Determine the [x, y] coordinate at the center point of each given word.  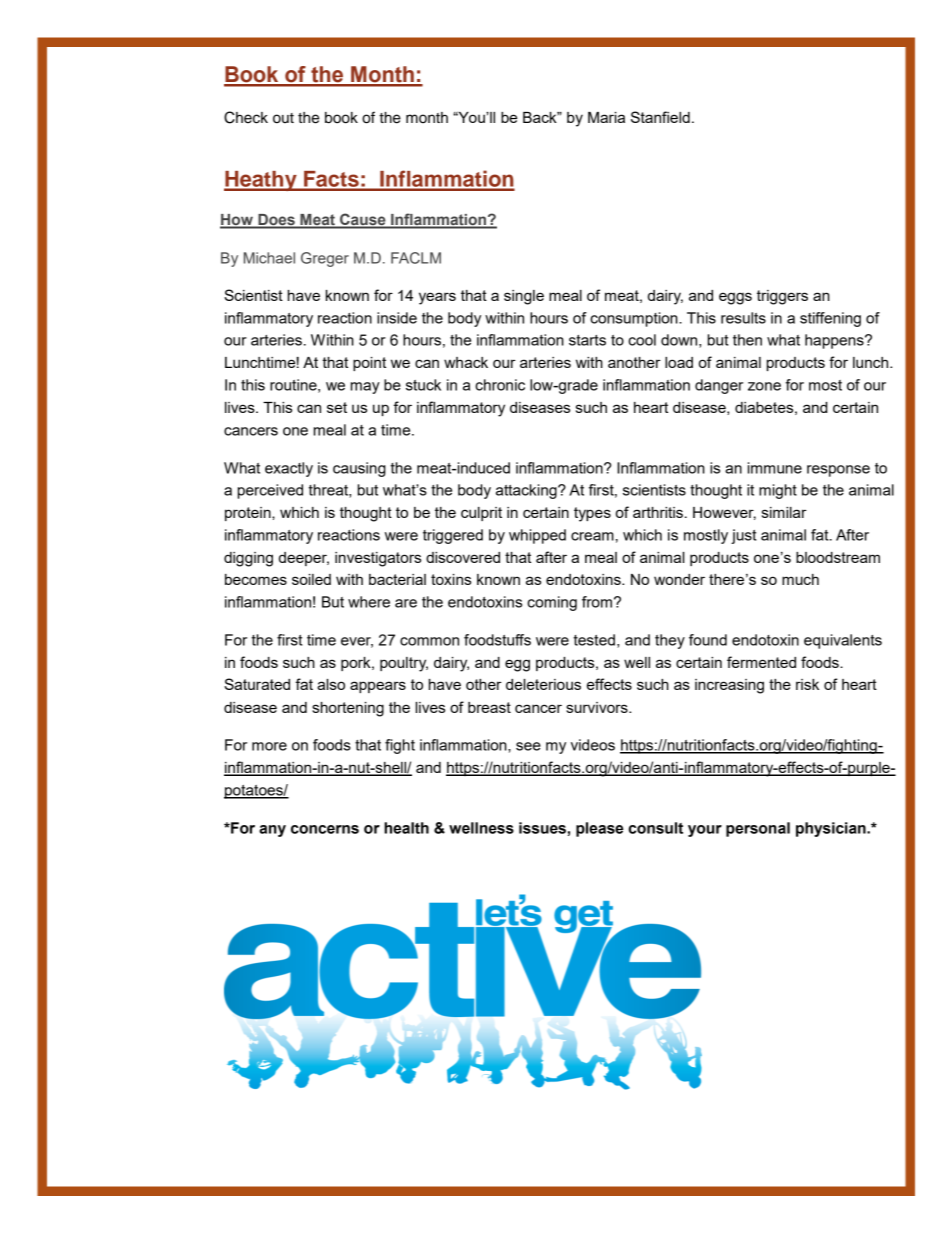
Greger [325, 259]
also [331, 684]
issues [542, 828]
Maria [606, 117]
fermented [761, 662]
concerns [325, 829]
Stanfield [660, 117]
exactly [289, 469]
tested [594, 640]
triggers [782, 297]
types [592, 514]
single [524, 297]
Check [246, 117]
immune [775, 468]
